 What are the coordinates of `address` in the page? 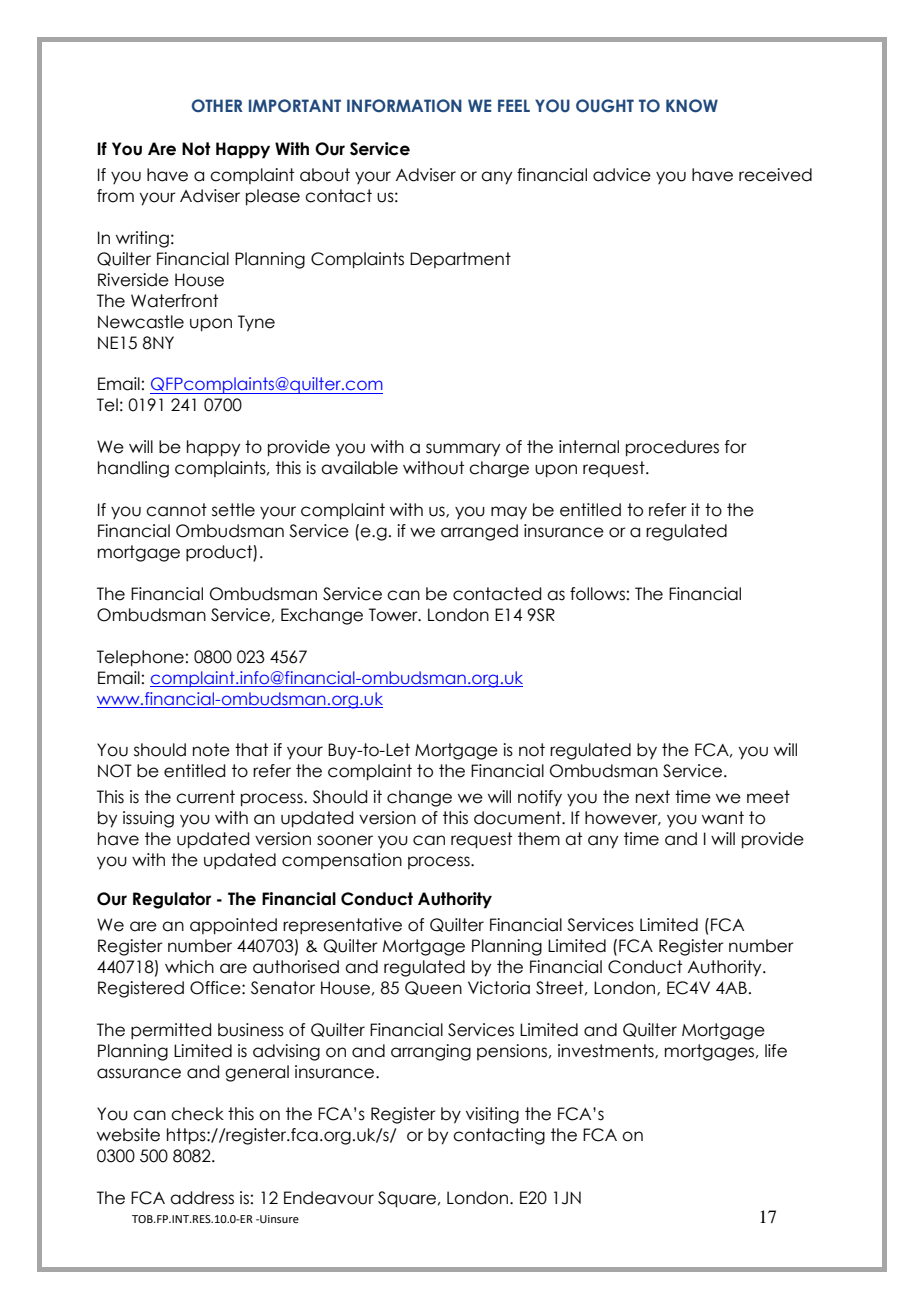 It's located at (202, 1198).
